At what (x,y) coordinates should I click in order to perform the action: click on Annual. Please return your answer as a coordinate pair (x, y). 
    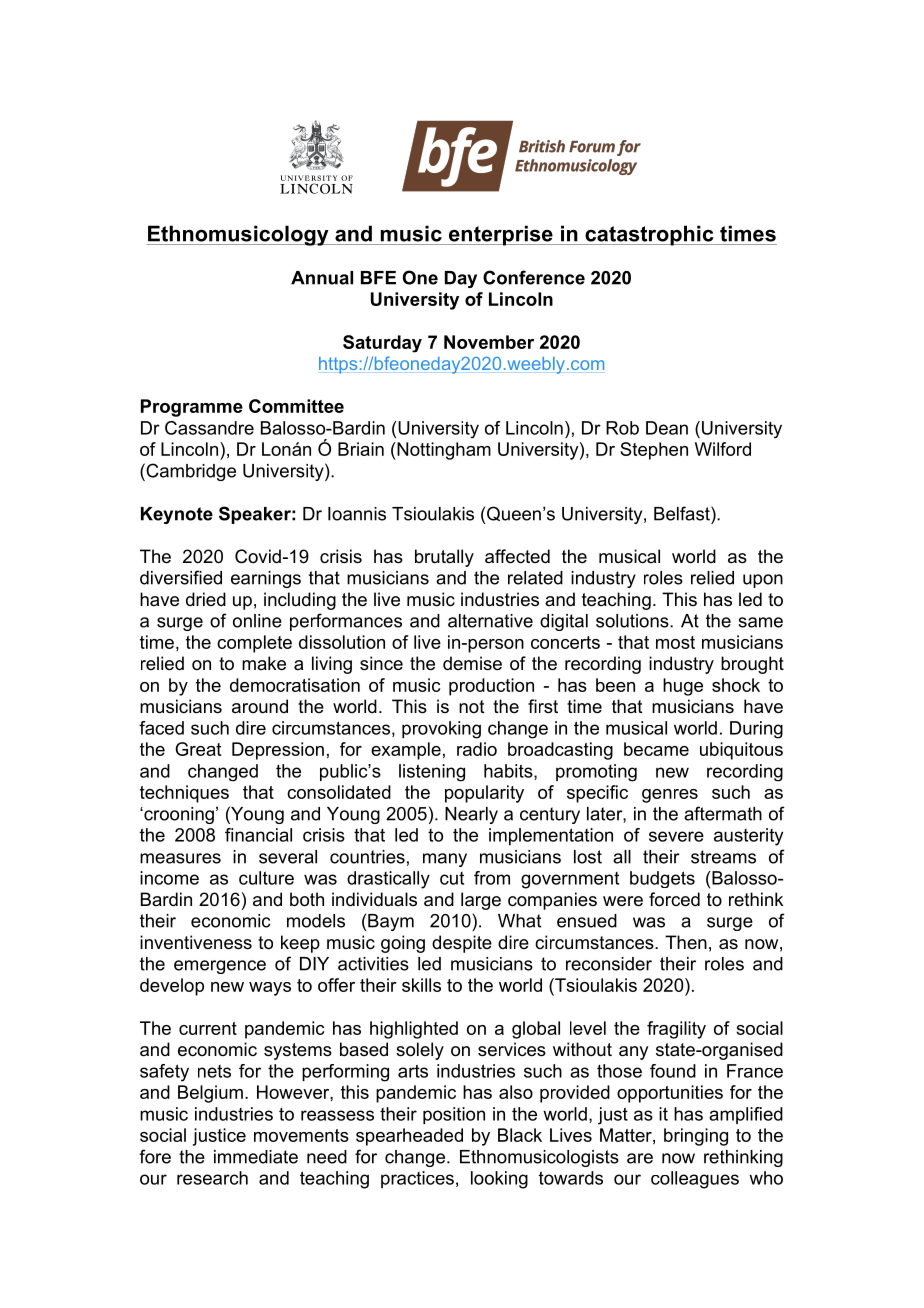
    Looking at the image, I should click on (322, 278).
